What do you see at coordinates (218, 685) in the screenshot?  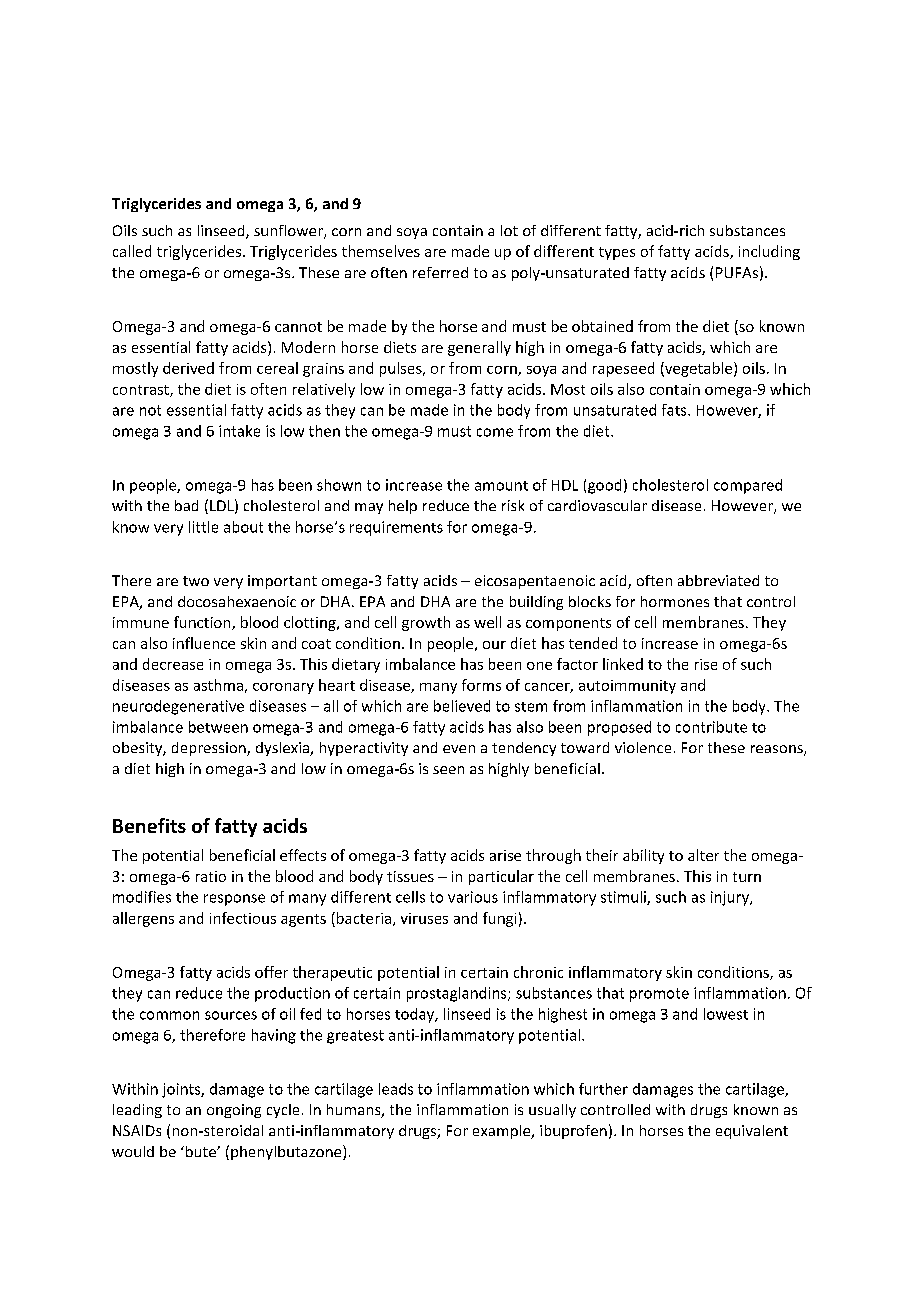 I see `asthma` at bounding box center [218, 685].
